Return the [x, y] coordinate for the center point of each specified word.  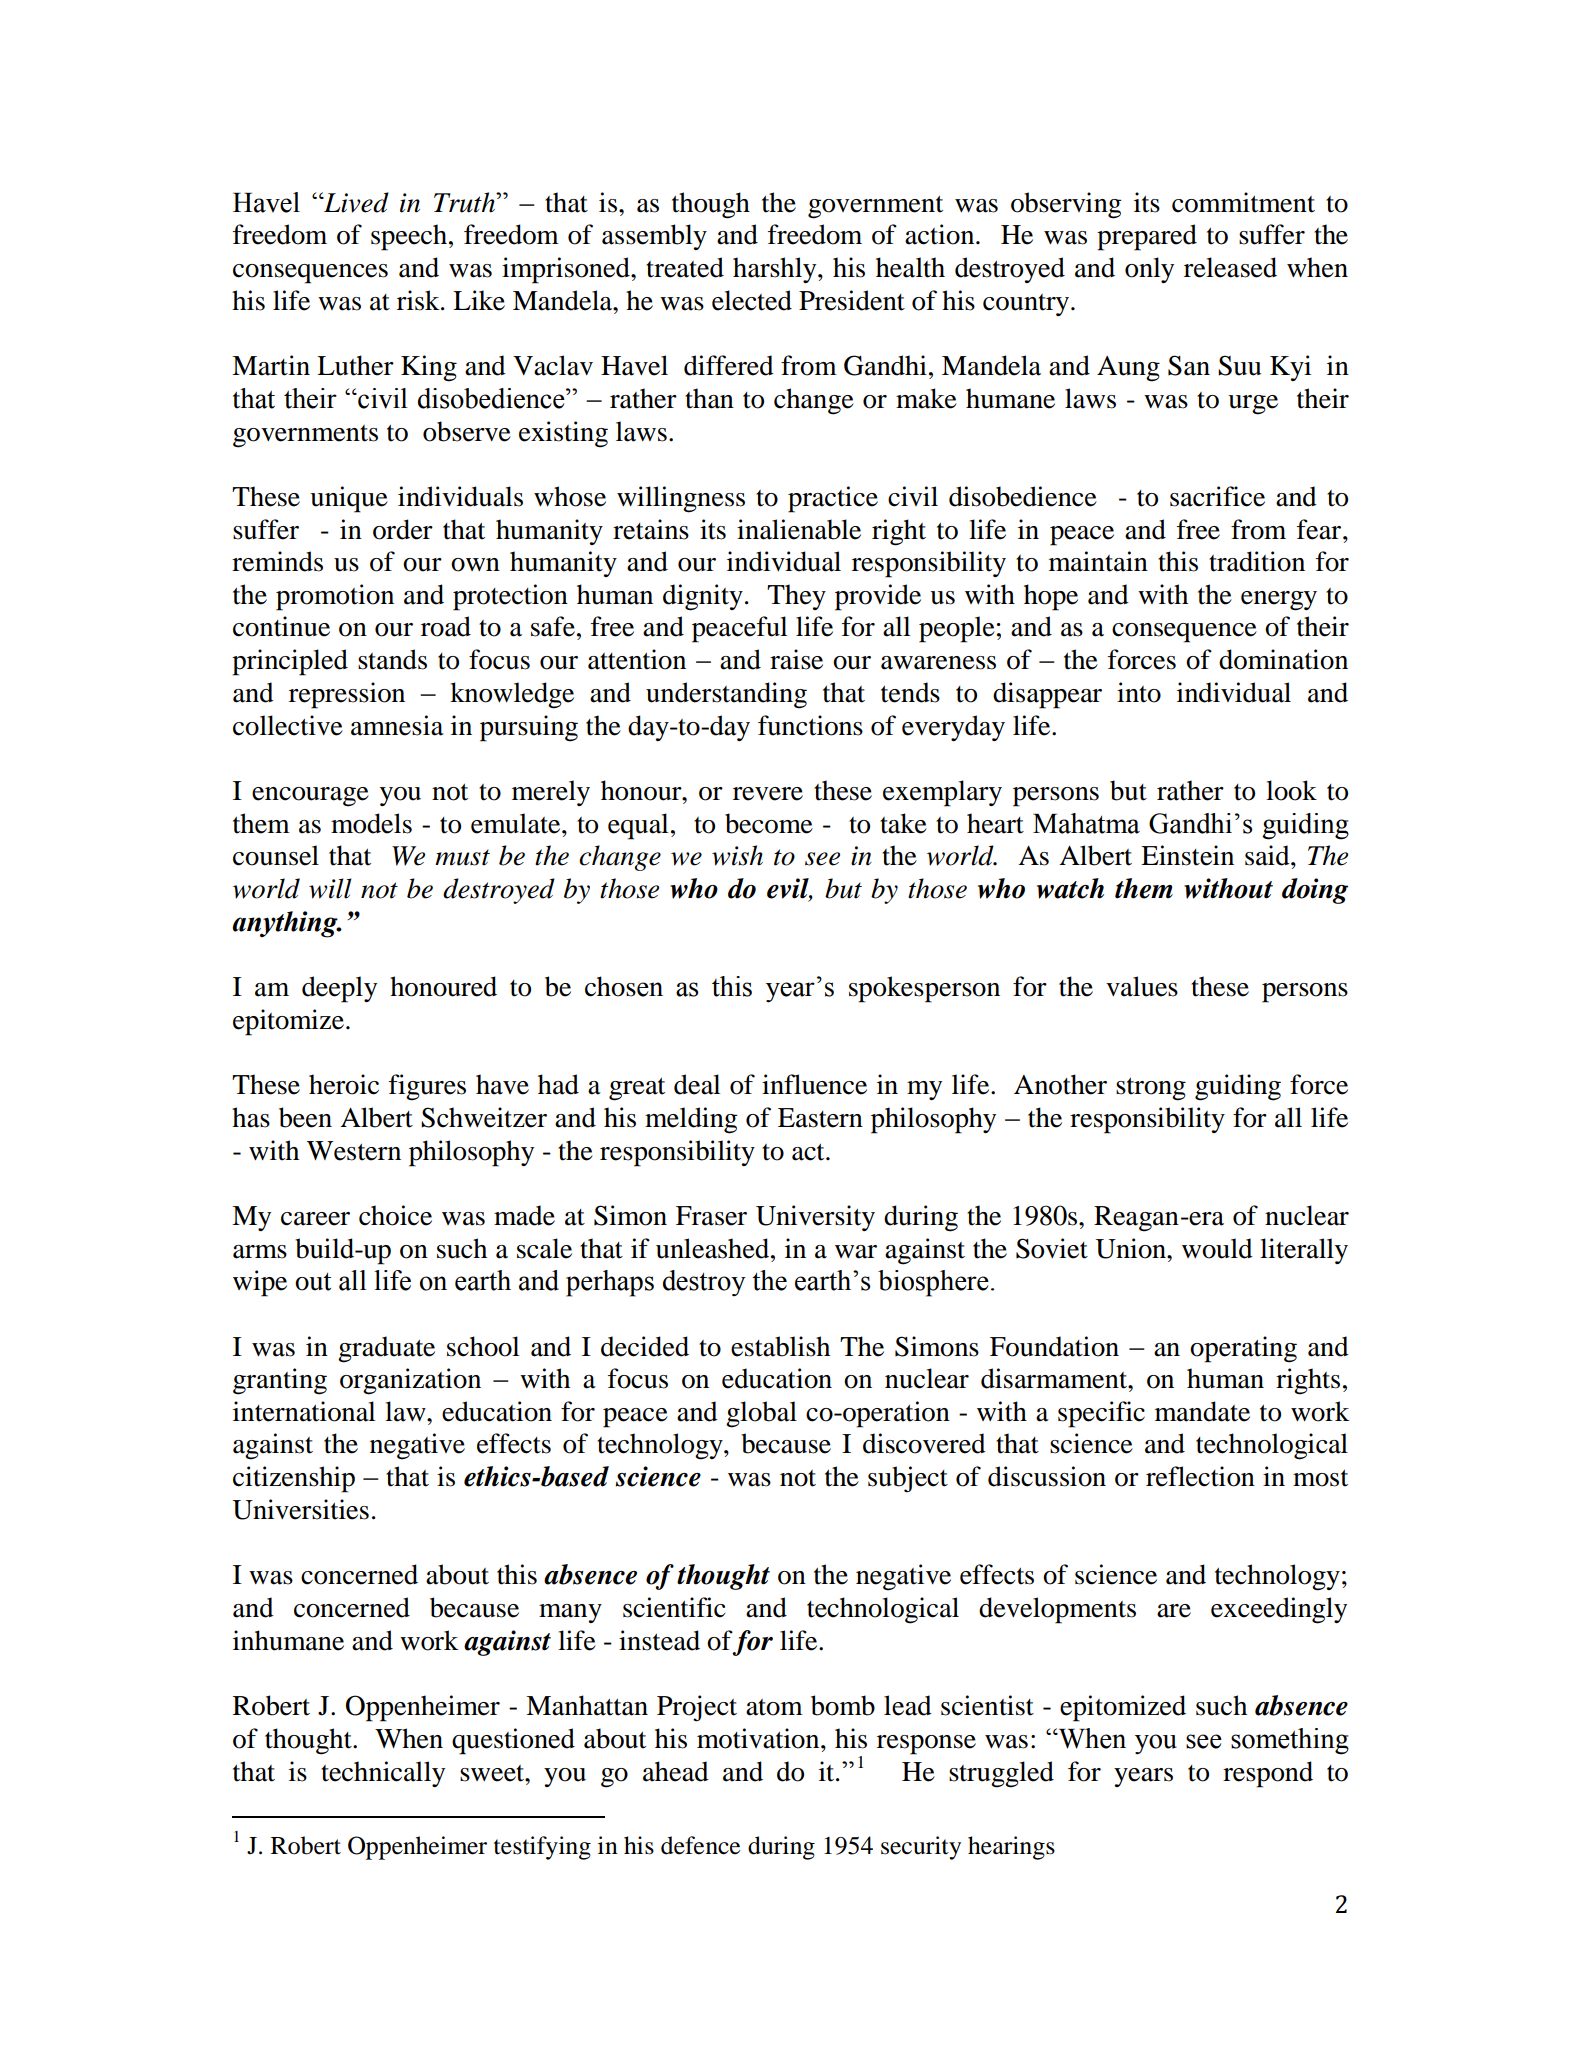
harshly [776, 270]
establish [780, 1346]
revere [768, 794]
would [1217, 1248]
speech [410, 237]
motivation [759, 1738]
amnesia [397, 725]
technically [383, 1774]
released [1230, 267]
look [1291, 790]
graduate [386, 1349]
